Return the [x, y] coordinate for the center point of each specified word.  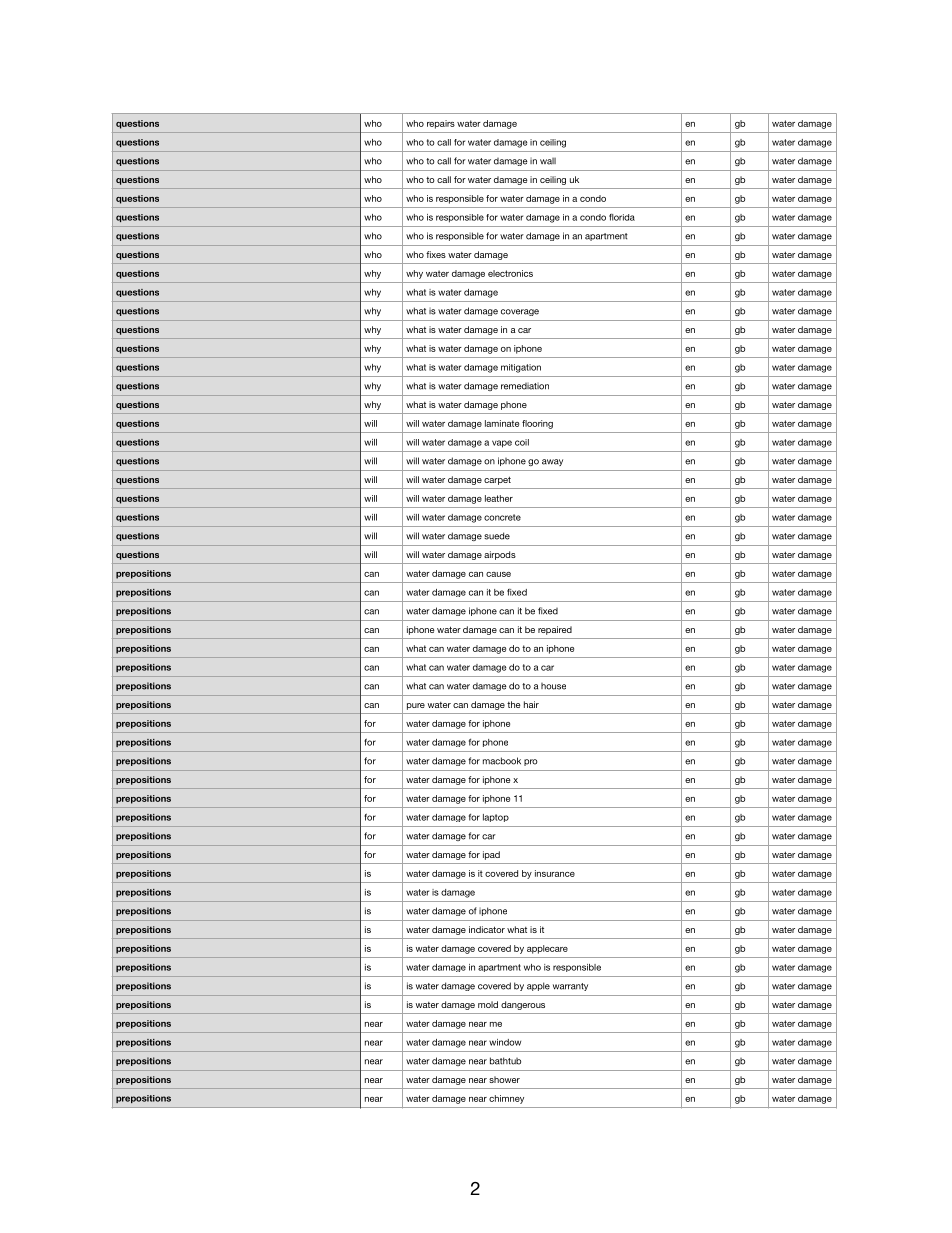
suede [497, 536]
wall [548, 161]
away [552, 462]
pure [416, 706]
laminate [502, 423]
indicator [487, 929]
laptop [496, 818]
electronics [510, 273]
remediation [525, 386]
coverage [520, 312]
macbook [502, 761]
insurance [555, 873]
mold [488, 1004]
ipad [491, 855]
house [553, 686]
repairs [441, 124]
